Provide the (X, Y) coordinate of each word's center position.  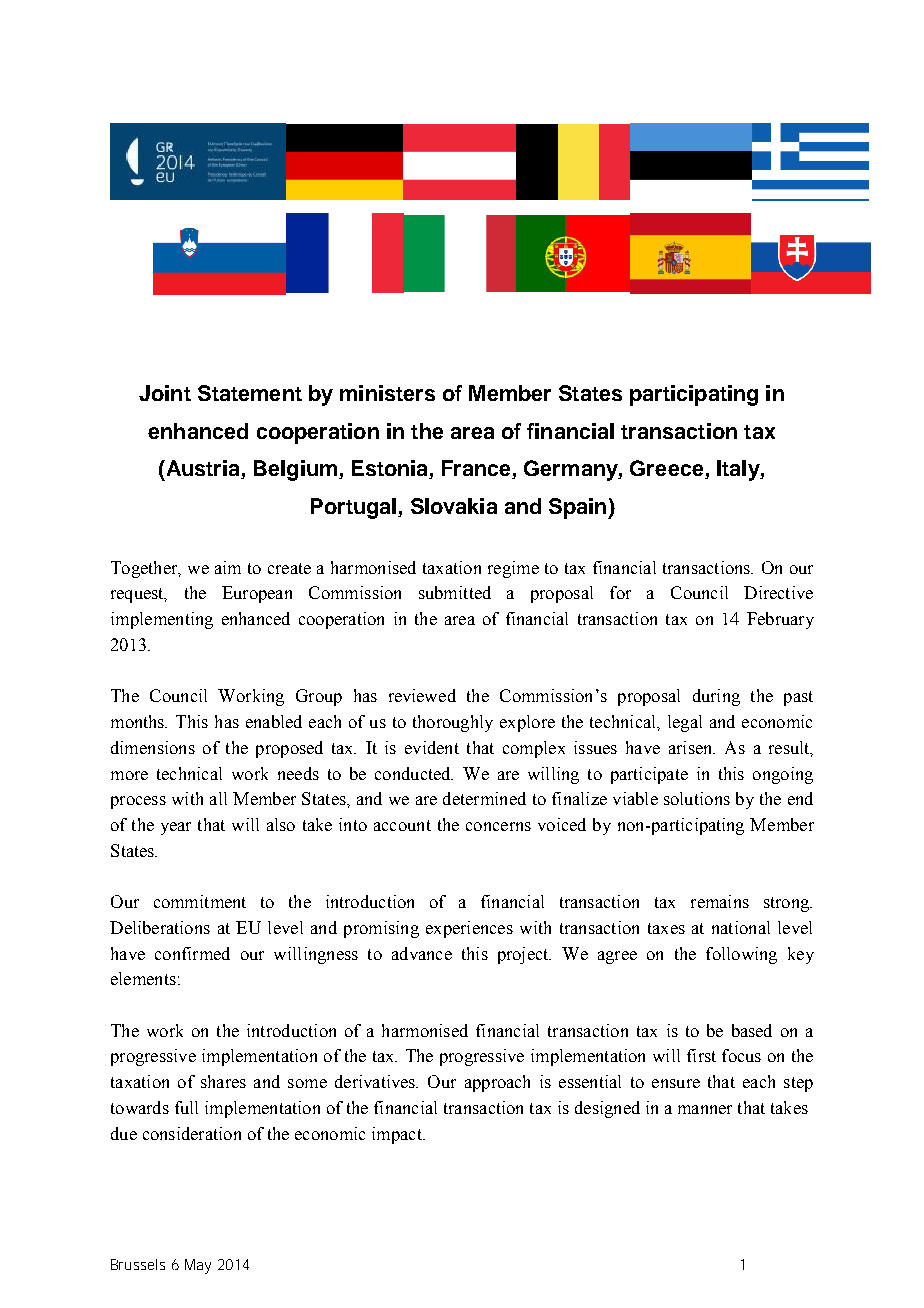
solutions (697, 798)
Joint (165, 393)
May (198, 1266)
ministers (387, 393)
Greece (668, 469)
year (176, 828)
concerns (498, 826)
